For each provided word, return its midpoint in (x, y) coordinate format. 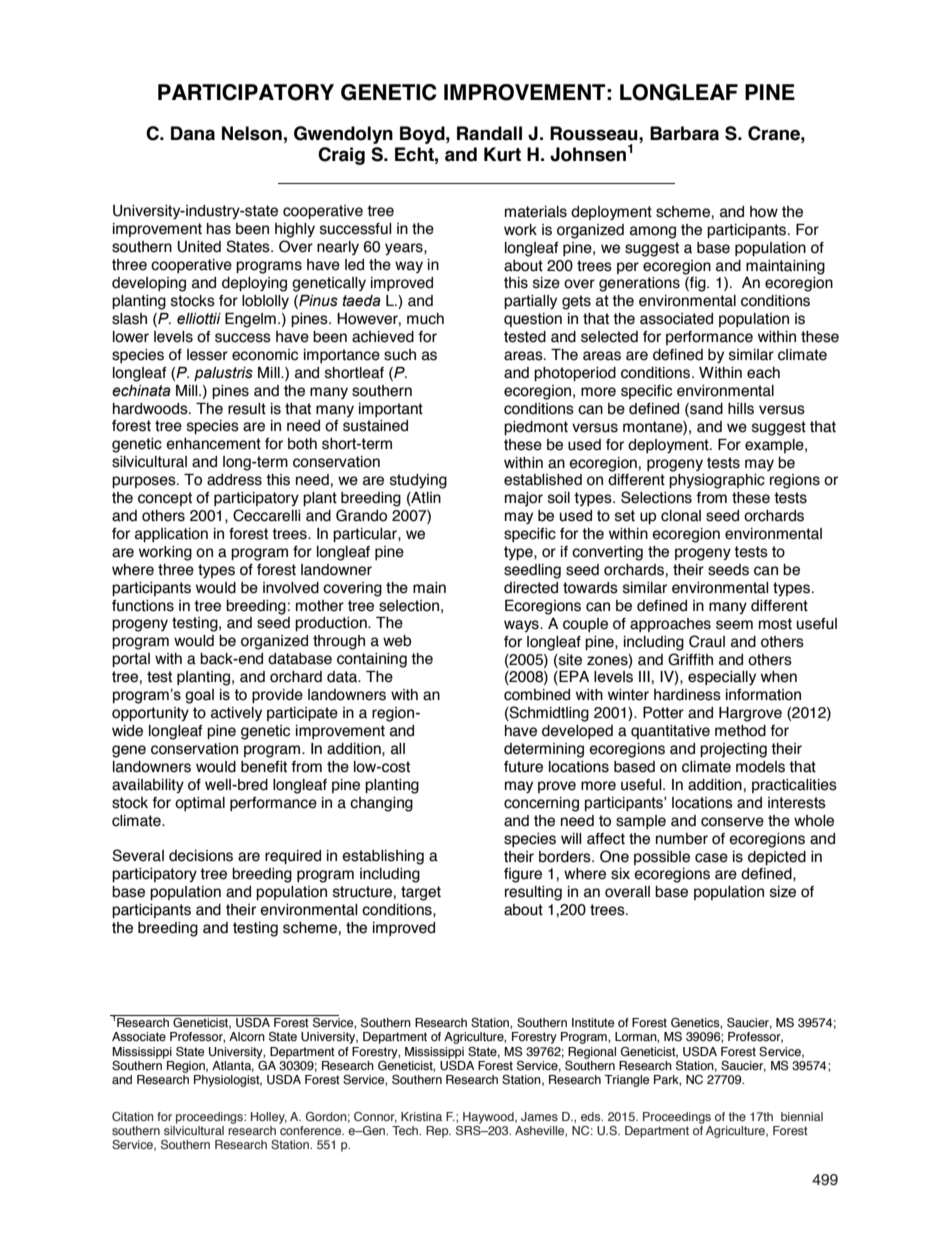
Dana (193, 133)
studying (418, 481)
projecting (733, 750)
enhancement (213, 444)
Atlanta (233, 1066)
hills (741, 409)
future (523, 767)
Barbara (684, 133)
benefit (264, 767)
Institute (593, 1023)
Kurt (502, 154)
